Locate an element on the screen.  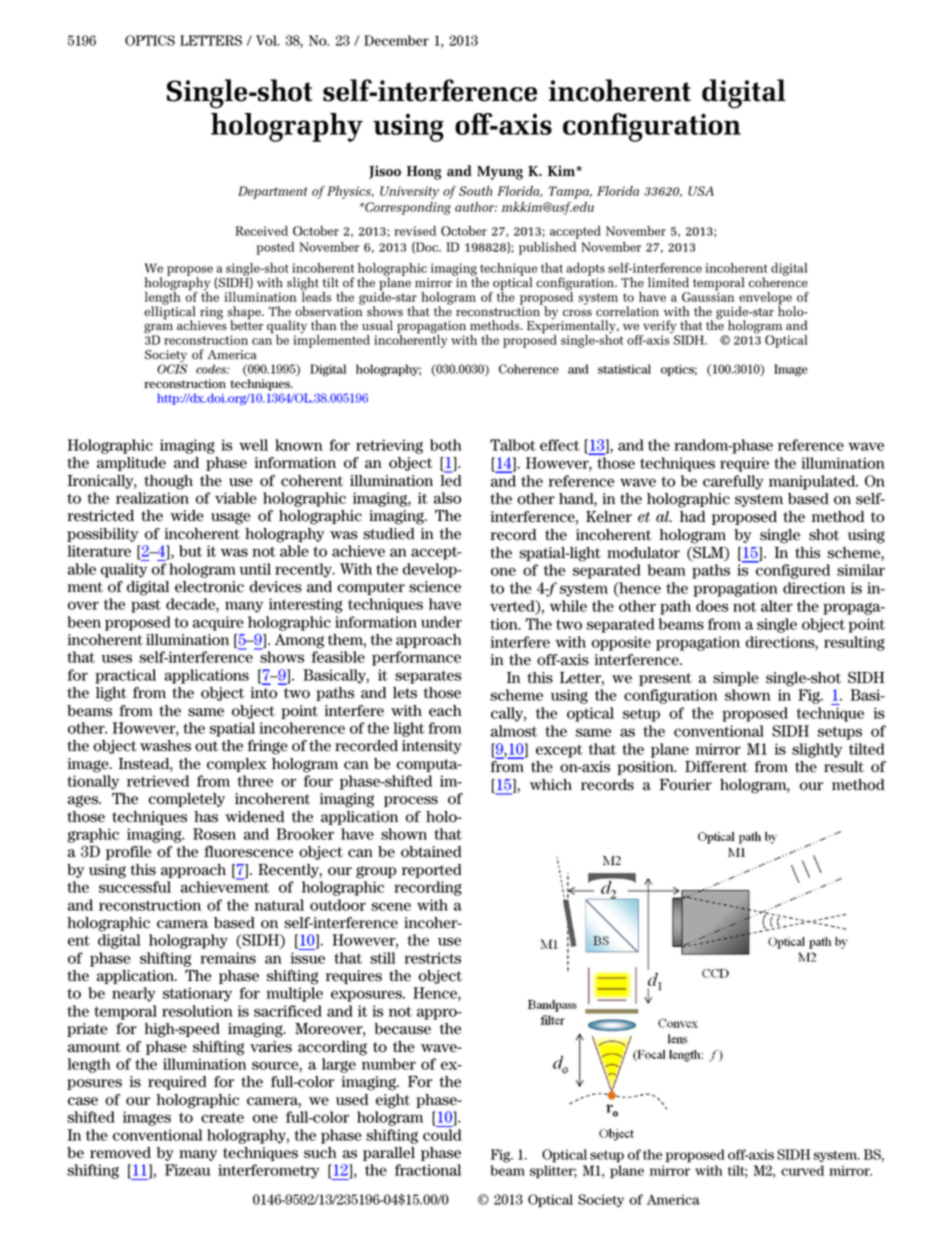
December is located at coordinates (396, 40).
